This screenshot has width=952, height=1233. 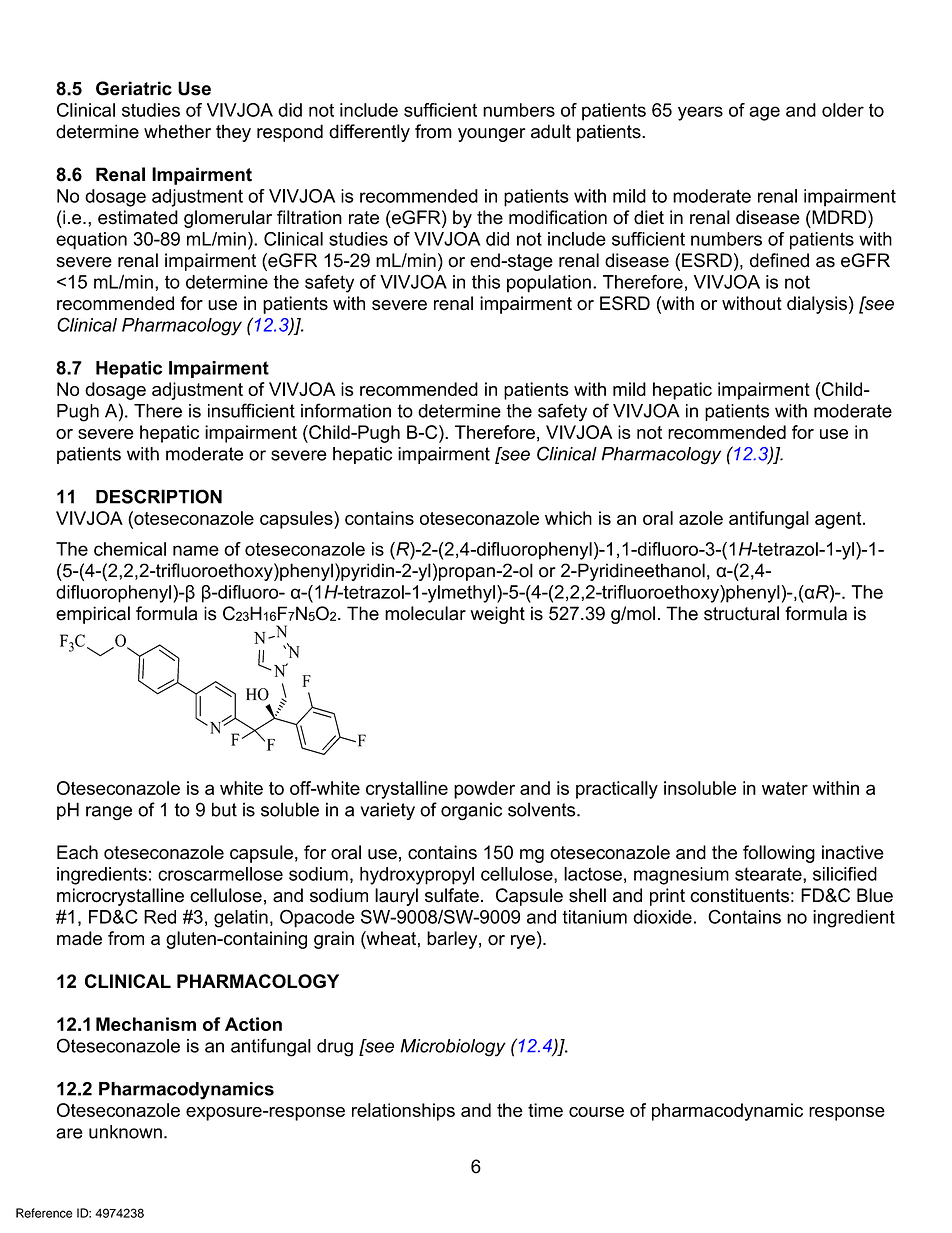 What do you see at coordinates (491, 135) in the screenshot?
I see `younger` at bounding box center [491, 135].
